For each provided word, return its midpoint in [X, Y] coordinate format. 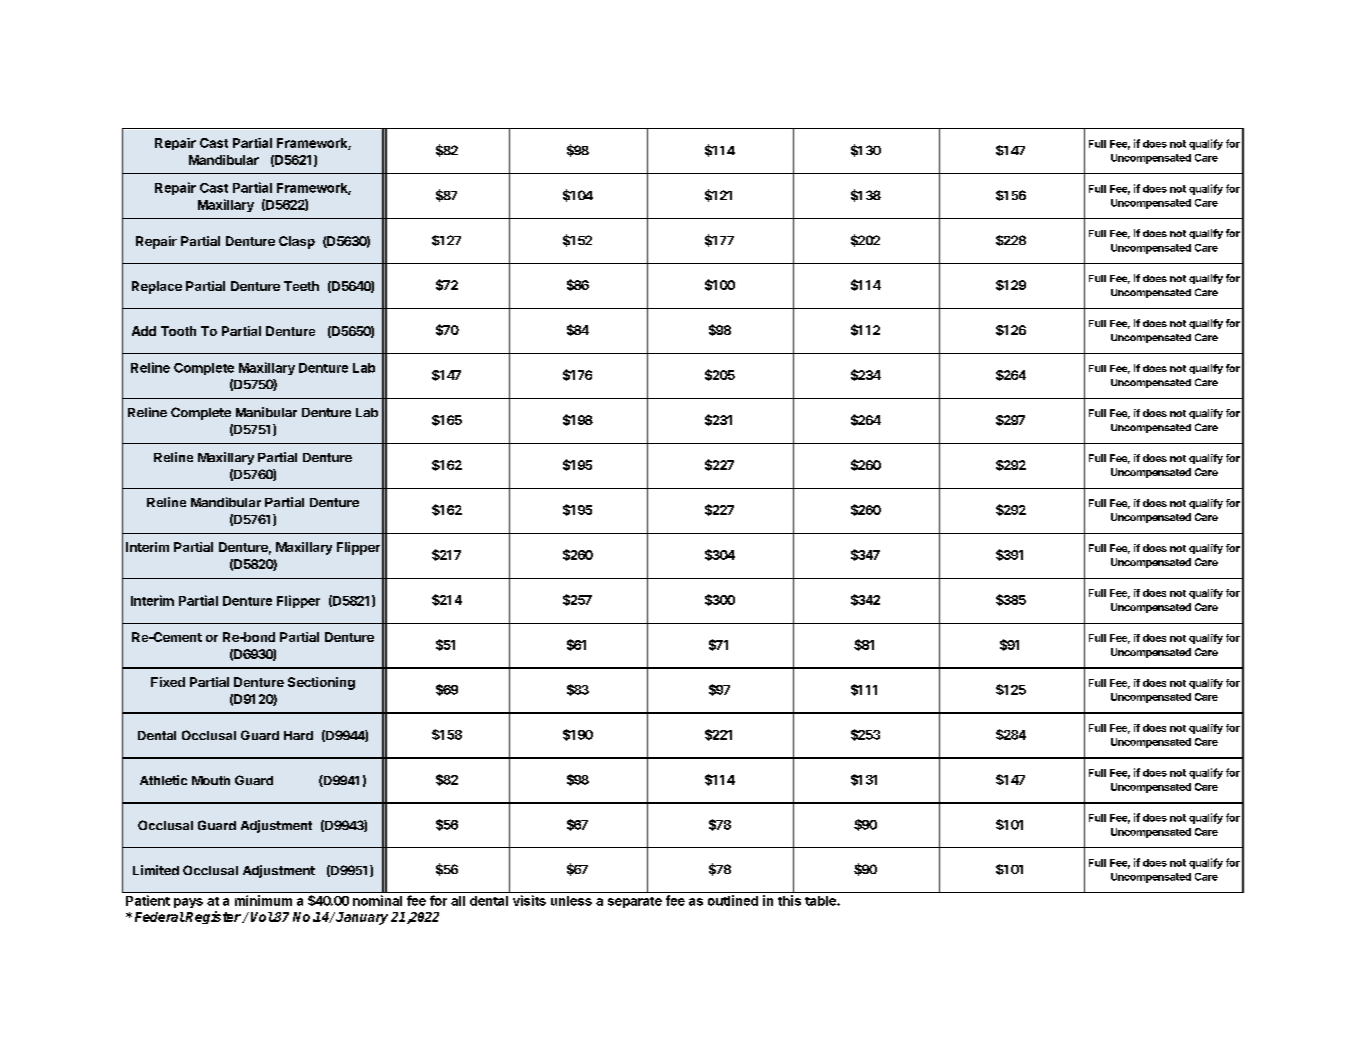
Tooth [178, 331]
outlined [733, 900]
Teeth [301, 286]
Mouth [211, 780]
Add [144, 331]
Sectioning [321, 683]
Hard [298, 735]
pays [188, 903]
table [821, 901]
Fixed [168, 682]
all [458, 901]
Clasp [297, 242]
